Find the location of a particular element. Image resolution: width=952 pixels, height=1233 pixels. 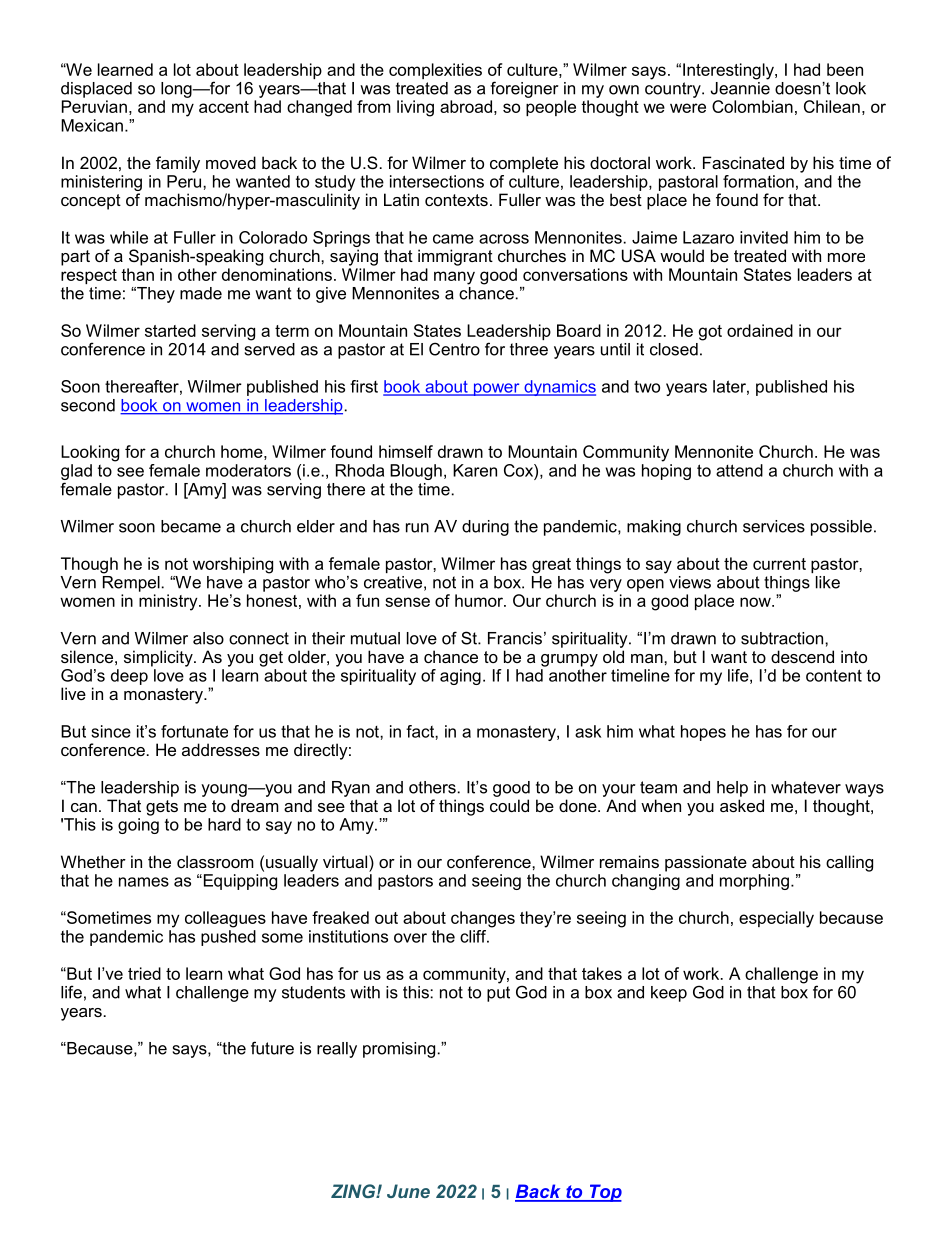

living is located at coordinates (415, 108).
